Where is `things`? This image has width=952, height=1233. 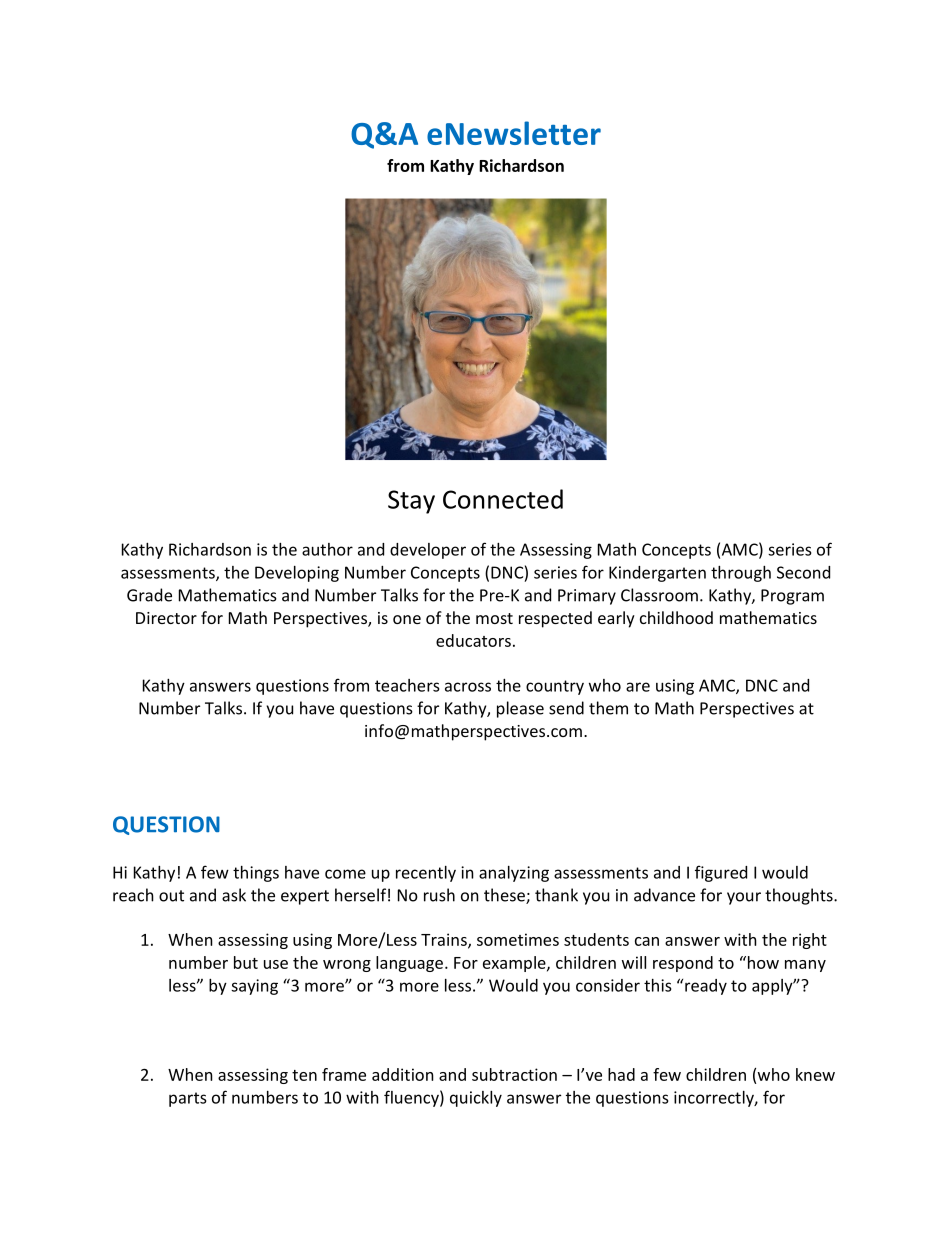
things is located at coordinates (256, 874).
